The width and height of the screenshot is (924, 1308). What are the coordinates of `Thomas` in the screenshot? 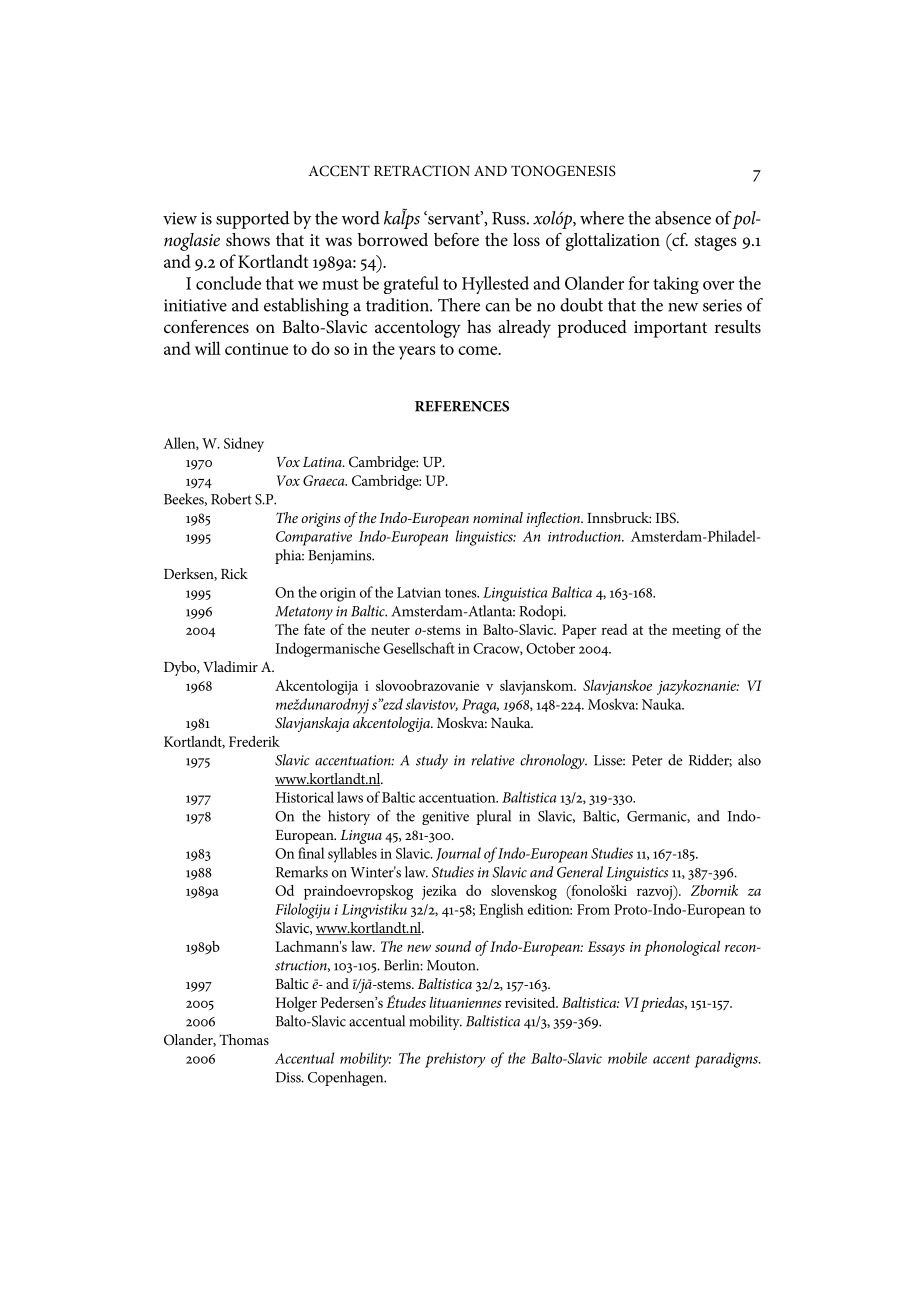 It's located at (244, 1039).
